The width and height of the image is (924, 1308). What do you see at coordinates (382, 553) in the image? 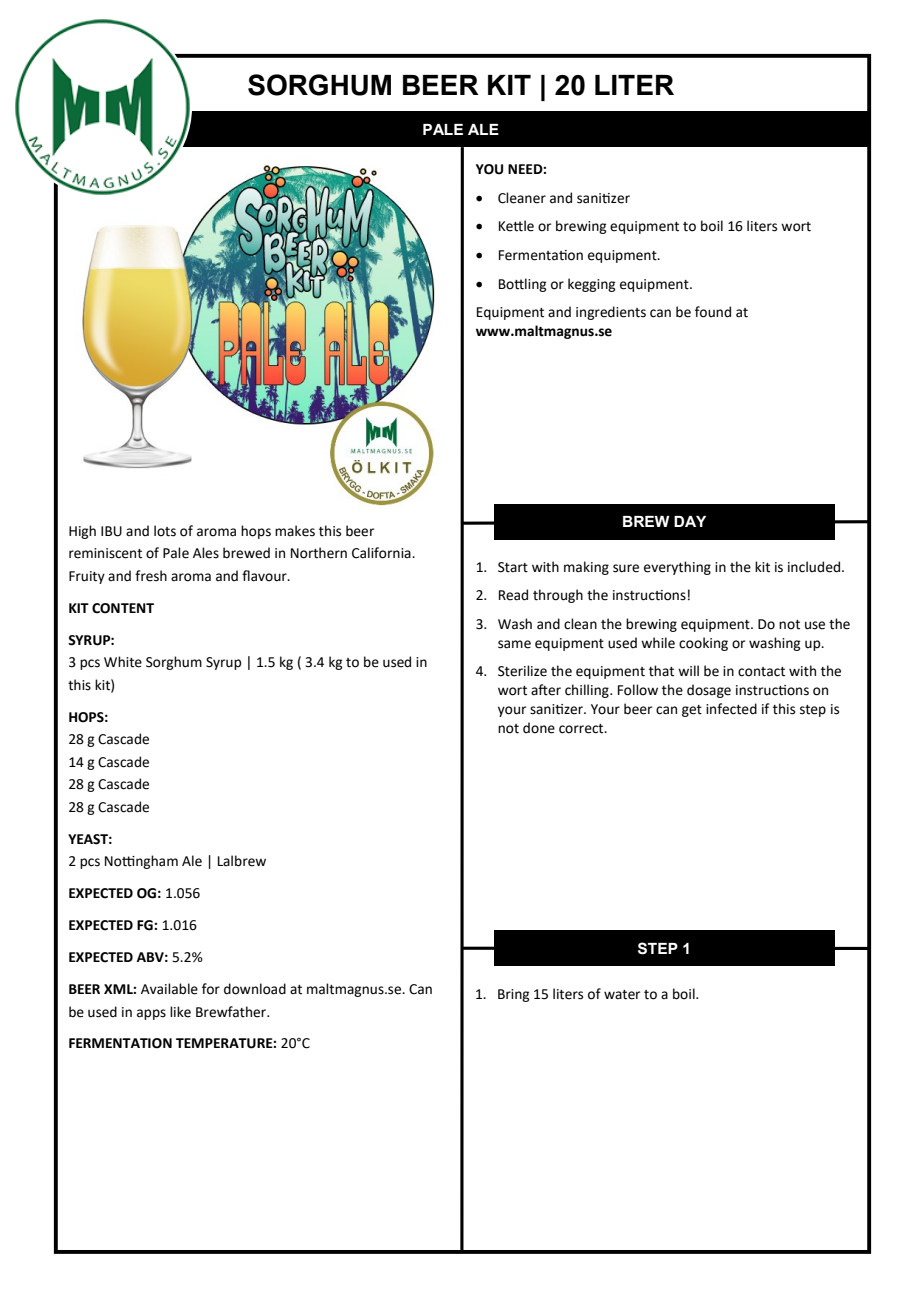
I see `California` at bounding box center [382, 553].
